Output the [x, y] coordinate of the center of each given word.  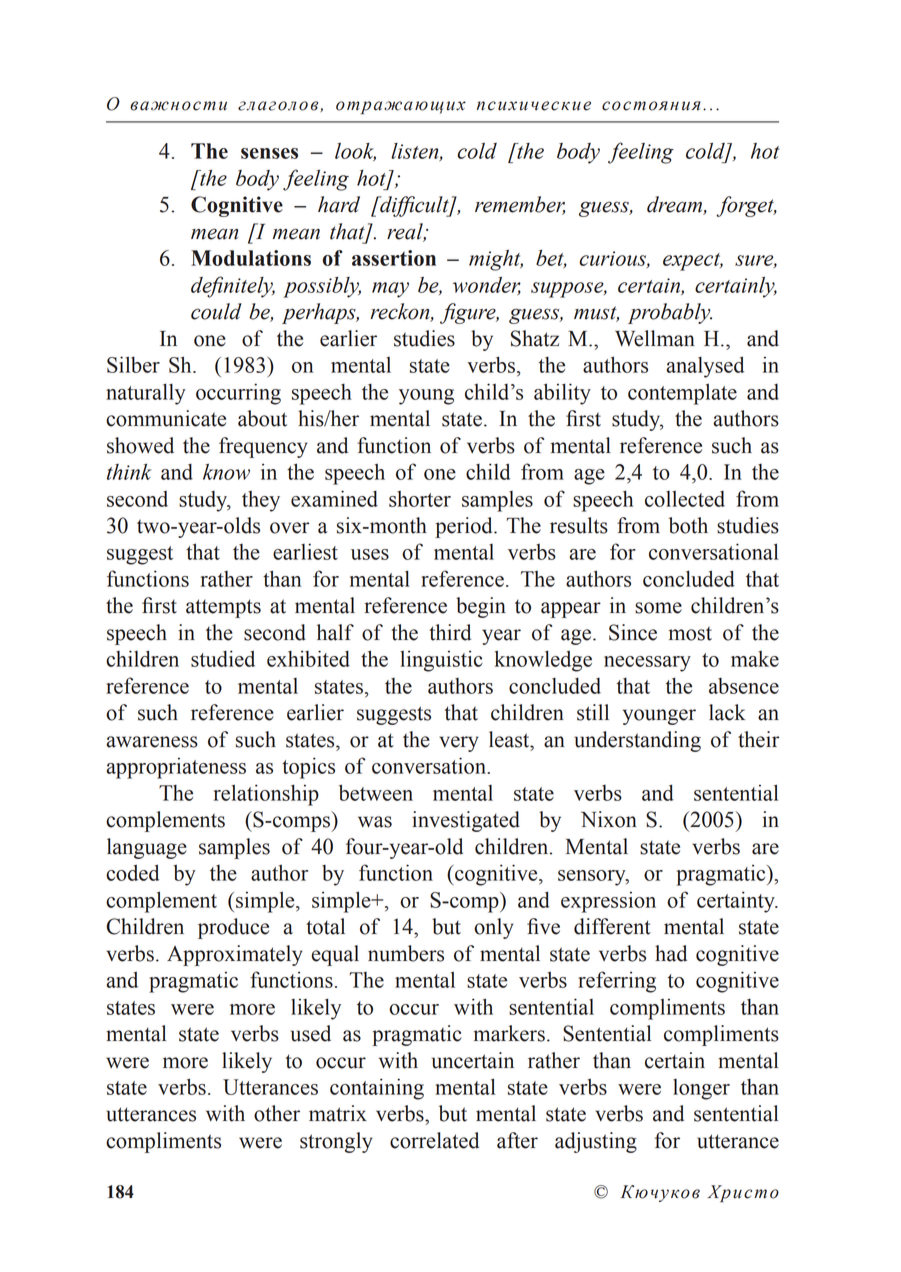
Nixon [609, 819]
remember [520, 205]
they [261, 501]
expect [693, 262]
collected [685, 499]
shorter [420, 499]
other [277, 1113]
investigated [466, 821]
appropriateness [176, 768]
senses [269, 153]
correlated [434, 1140]
